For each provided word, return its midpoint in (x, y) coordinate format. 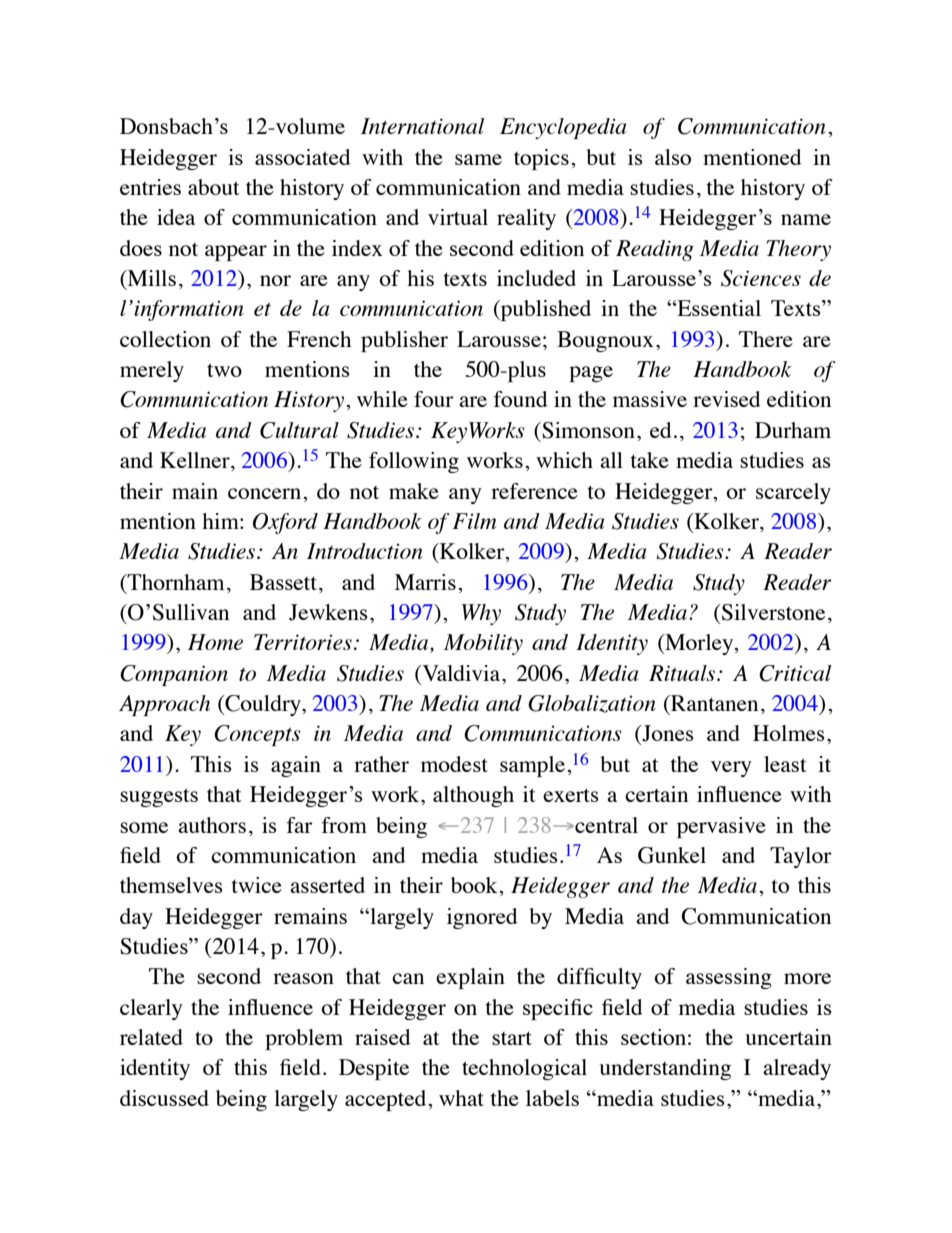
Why (481, 614)
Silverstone (772, 612)
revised (727, 399)
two (224, 370)
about (214, 187)
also (673, 157)
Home (215, 642)
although (473, 796)
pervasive (721, 827)
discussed (164, 1098)
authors (212, 825)
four (434, 399)
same (478, 159)
